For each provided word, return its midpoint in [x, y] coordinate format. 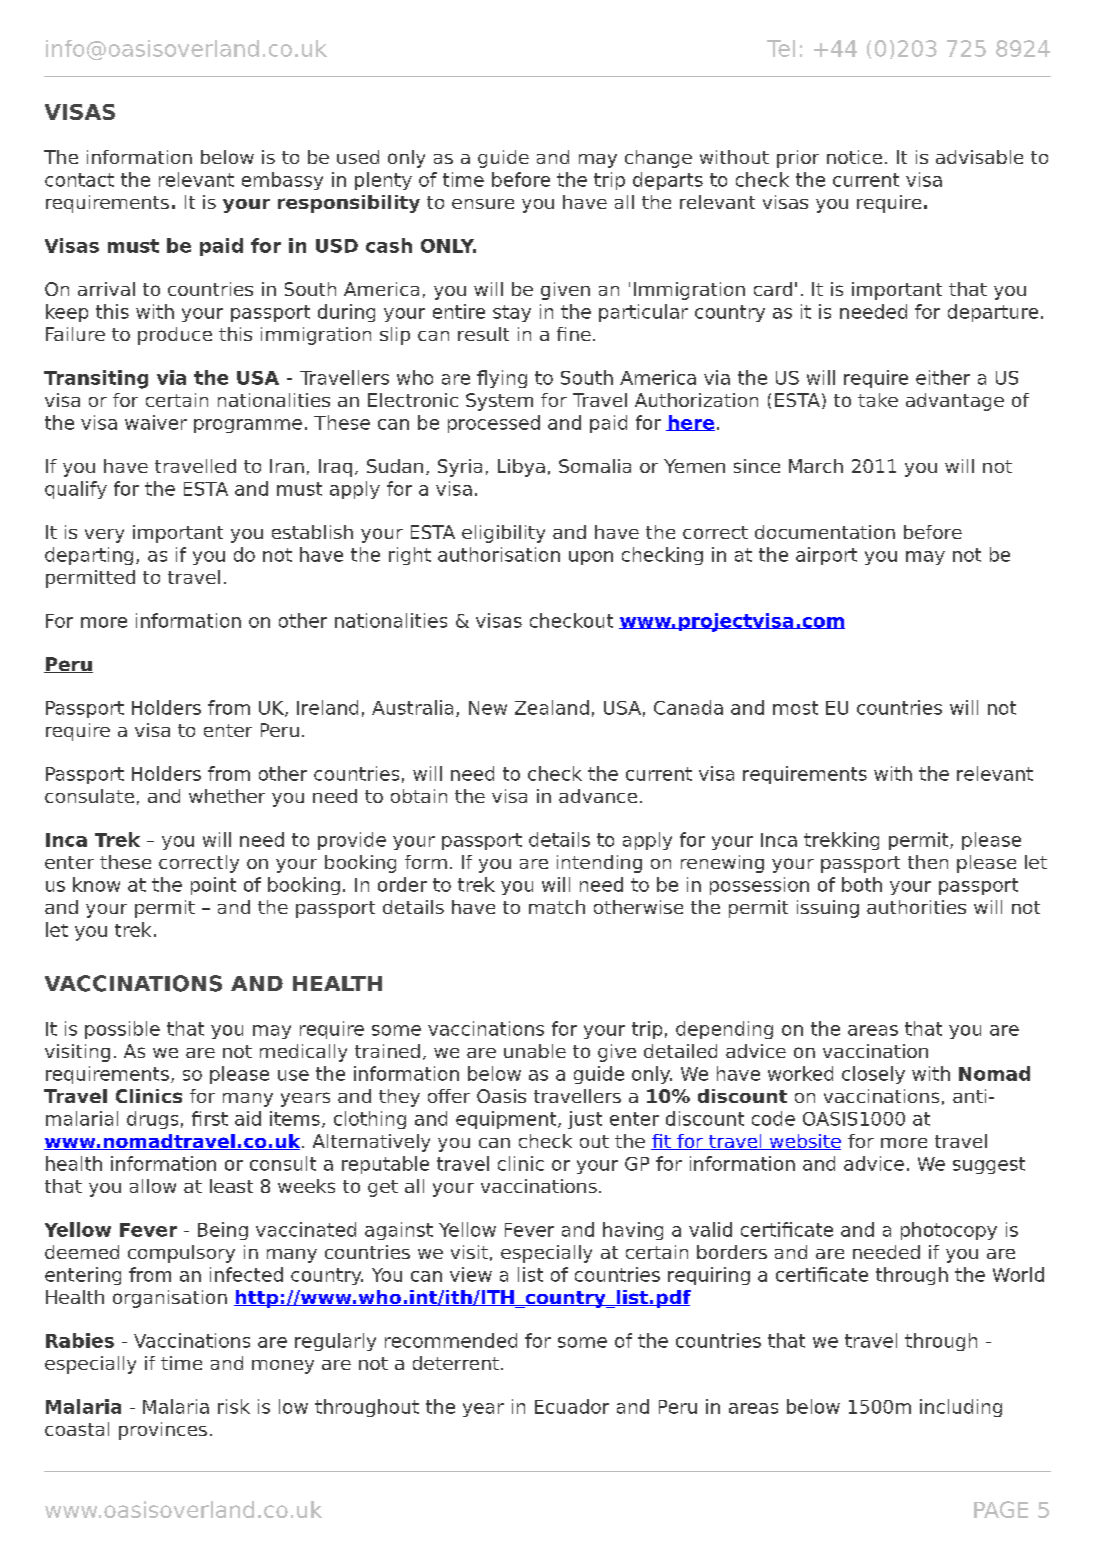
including [961, 1408]
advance [598, 796]
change [658, 159]
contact [79, 180]
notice [854, 157]
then [928, 862]
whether [227, 796]
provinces [163, 1431]
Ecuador [572, 1406]
